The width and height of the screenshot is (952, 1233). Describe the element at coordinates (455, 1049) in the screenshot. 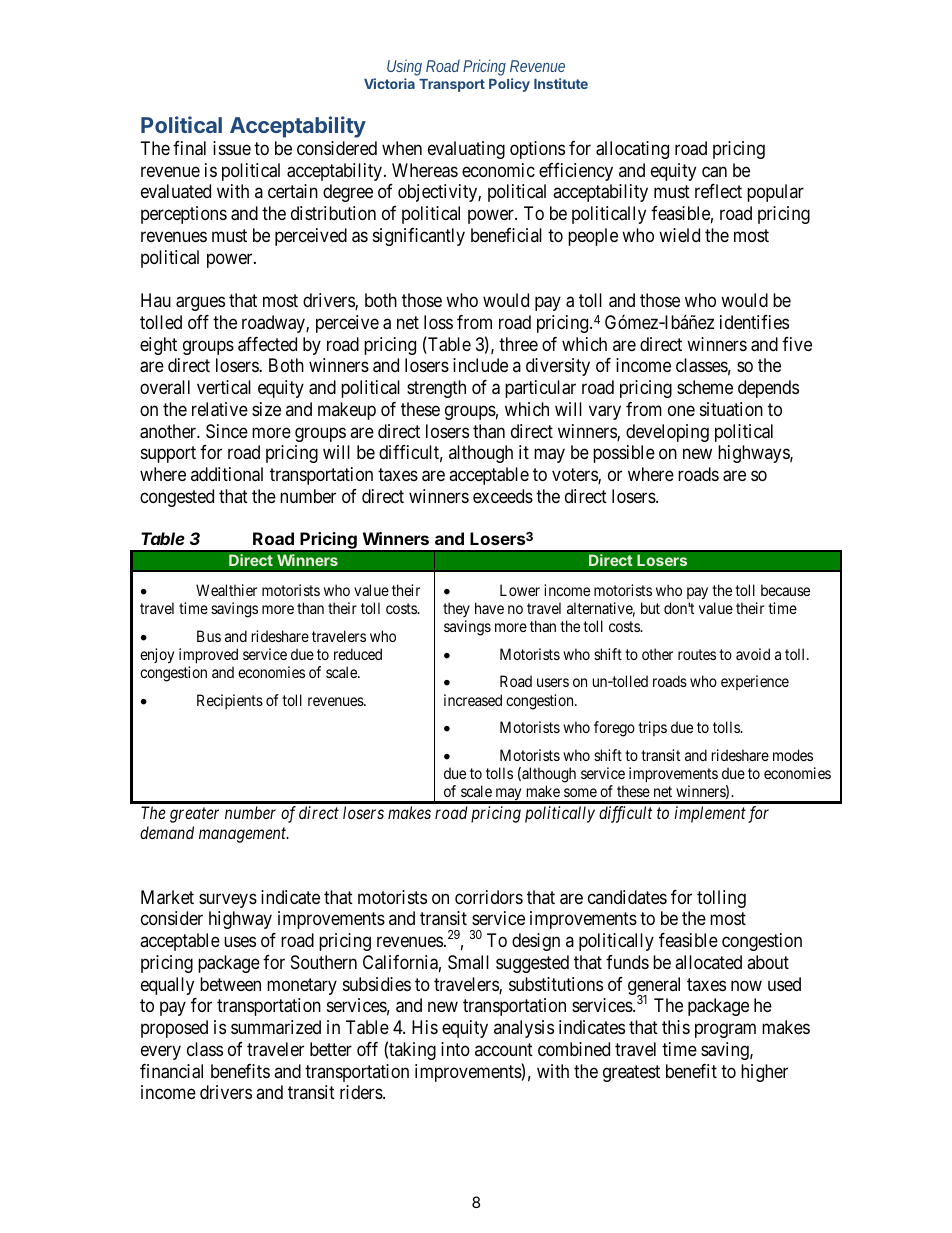

I see `into` at that location.
